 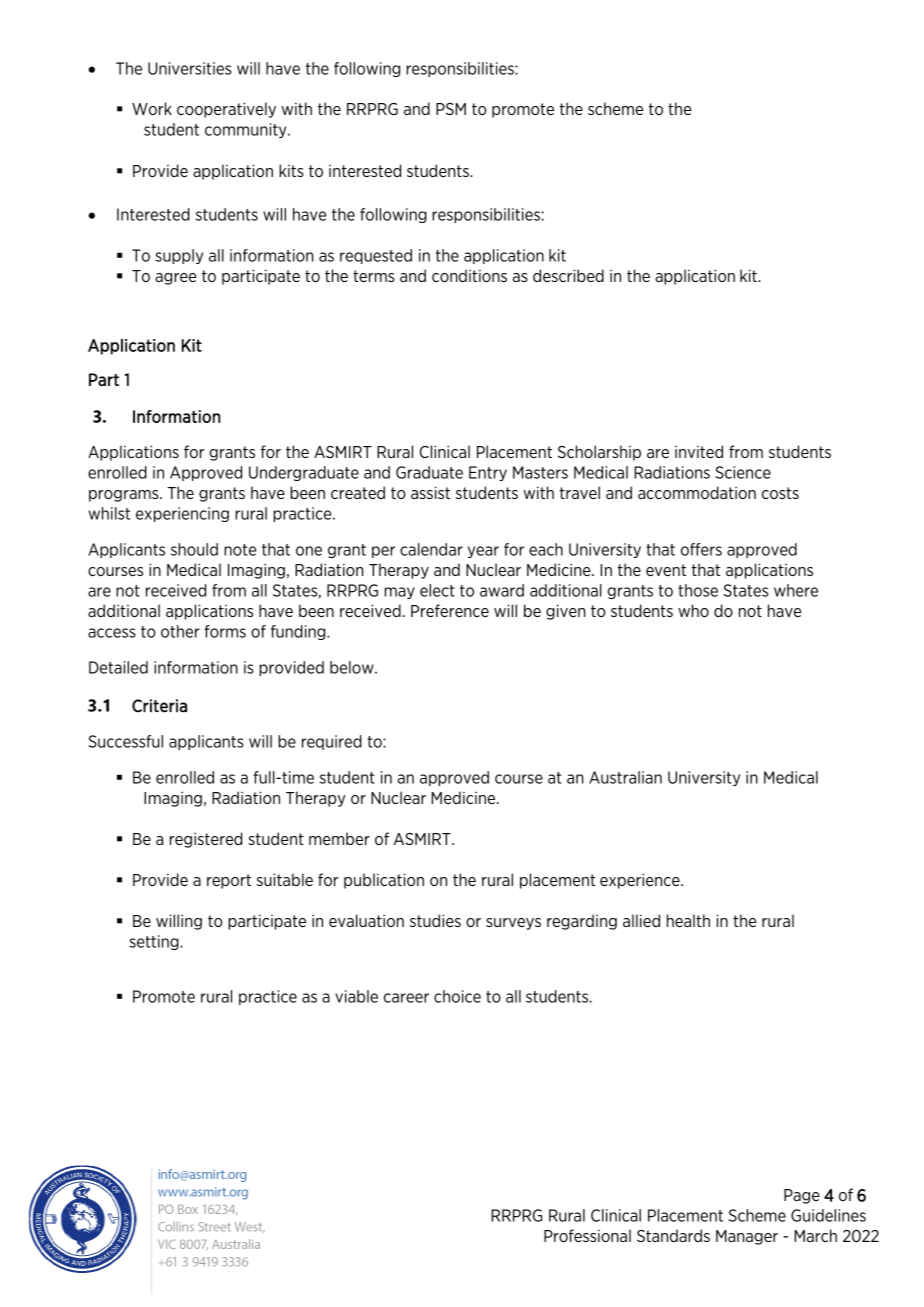 What do you see at coordinates (693, 610) in the screenshot?
I see `who` at bounding box center [693, 610].
